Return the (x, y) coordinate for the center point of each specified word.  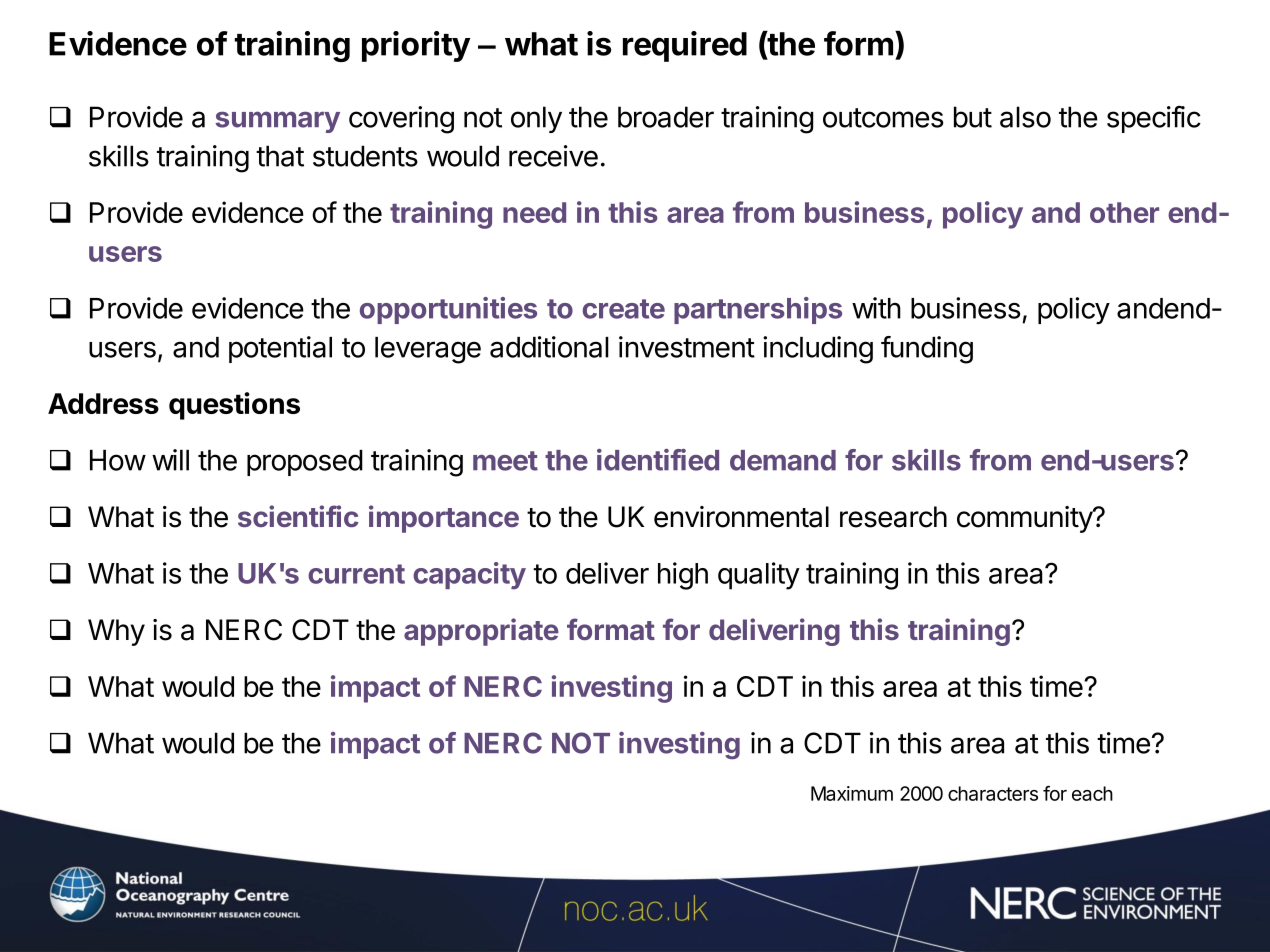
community (1025, 519)
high (683, 576)
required (685, 46)
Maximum (852, 793)
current (356, 574)
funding (927, 350)
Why (116, 632)
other (1124, 212)
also (1025, 117)
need (534, 212)
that (280, 156)
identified (658, 460)
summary (277, 122)
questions (234, 406)
